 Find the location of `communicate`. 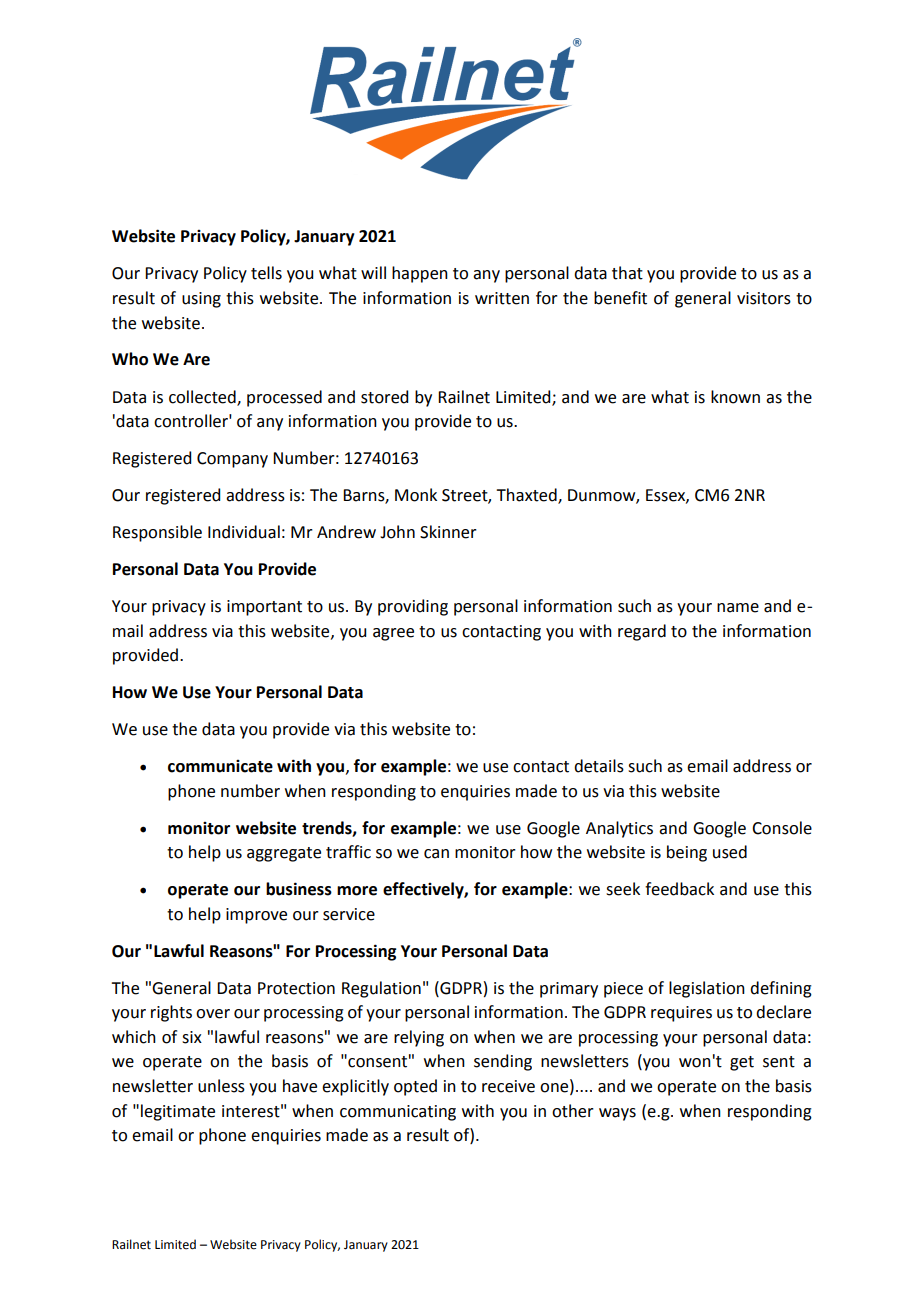

communicate is located at coordinates (220, 766).
